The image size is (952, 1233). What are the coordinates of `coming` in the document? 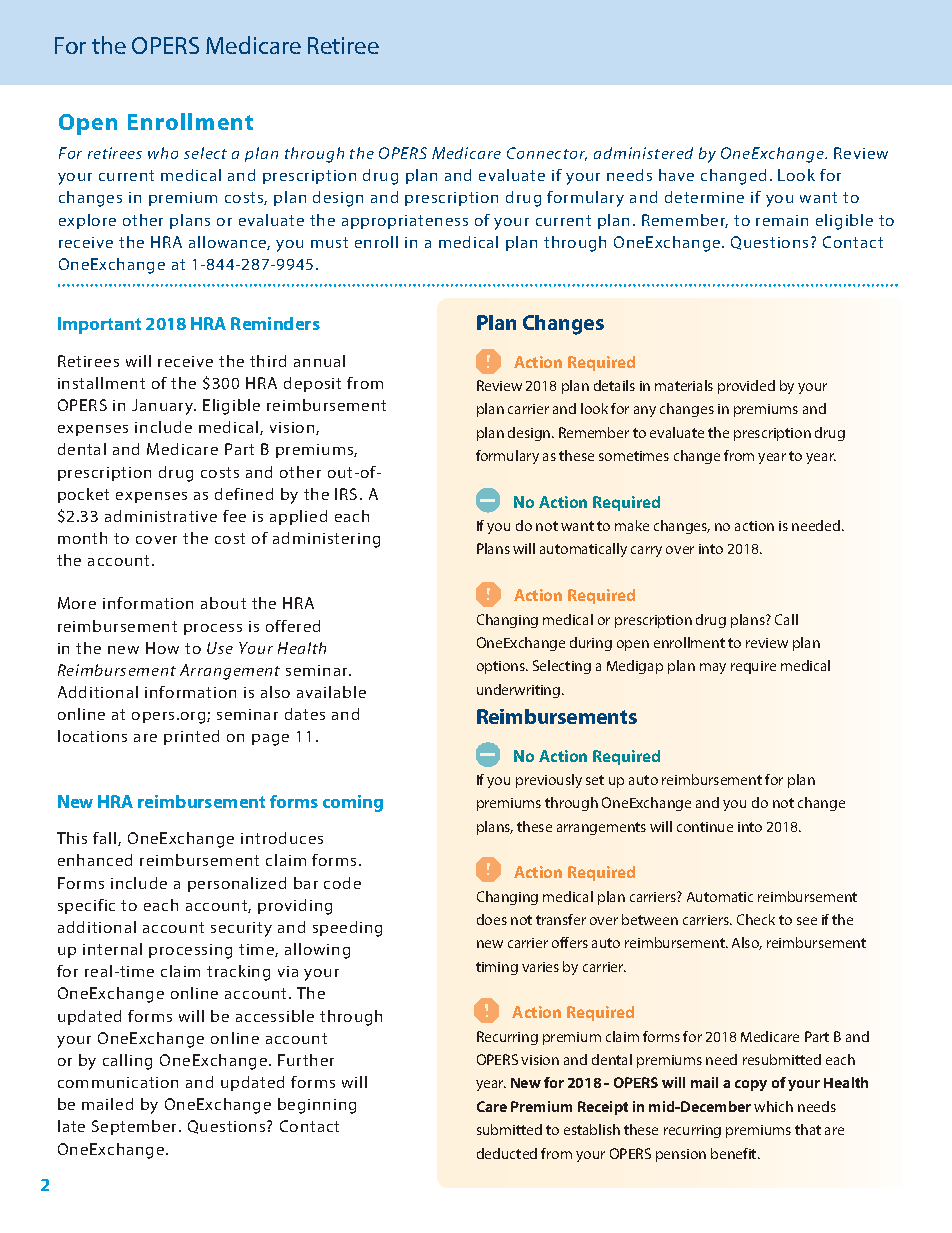 It's located at (353, 803).
